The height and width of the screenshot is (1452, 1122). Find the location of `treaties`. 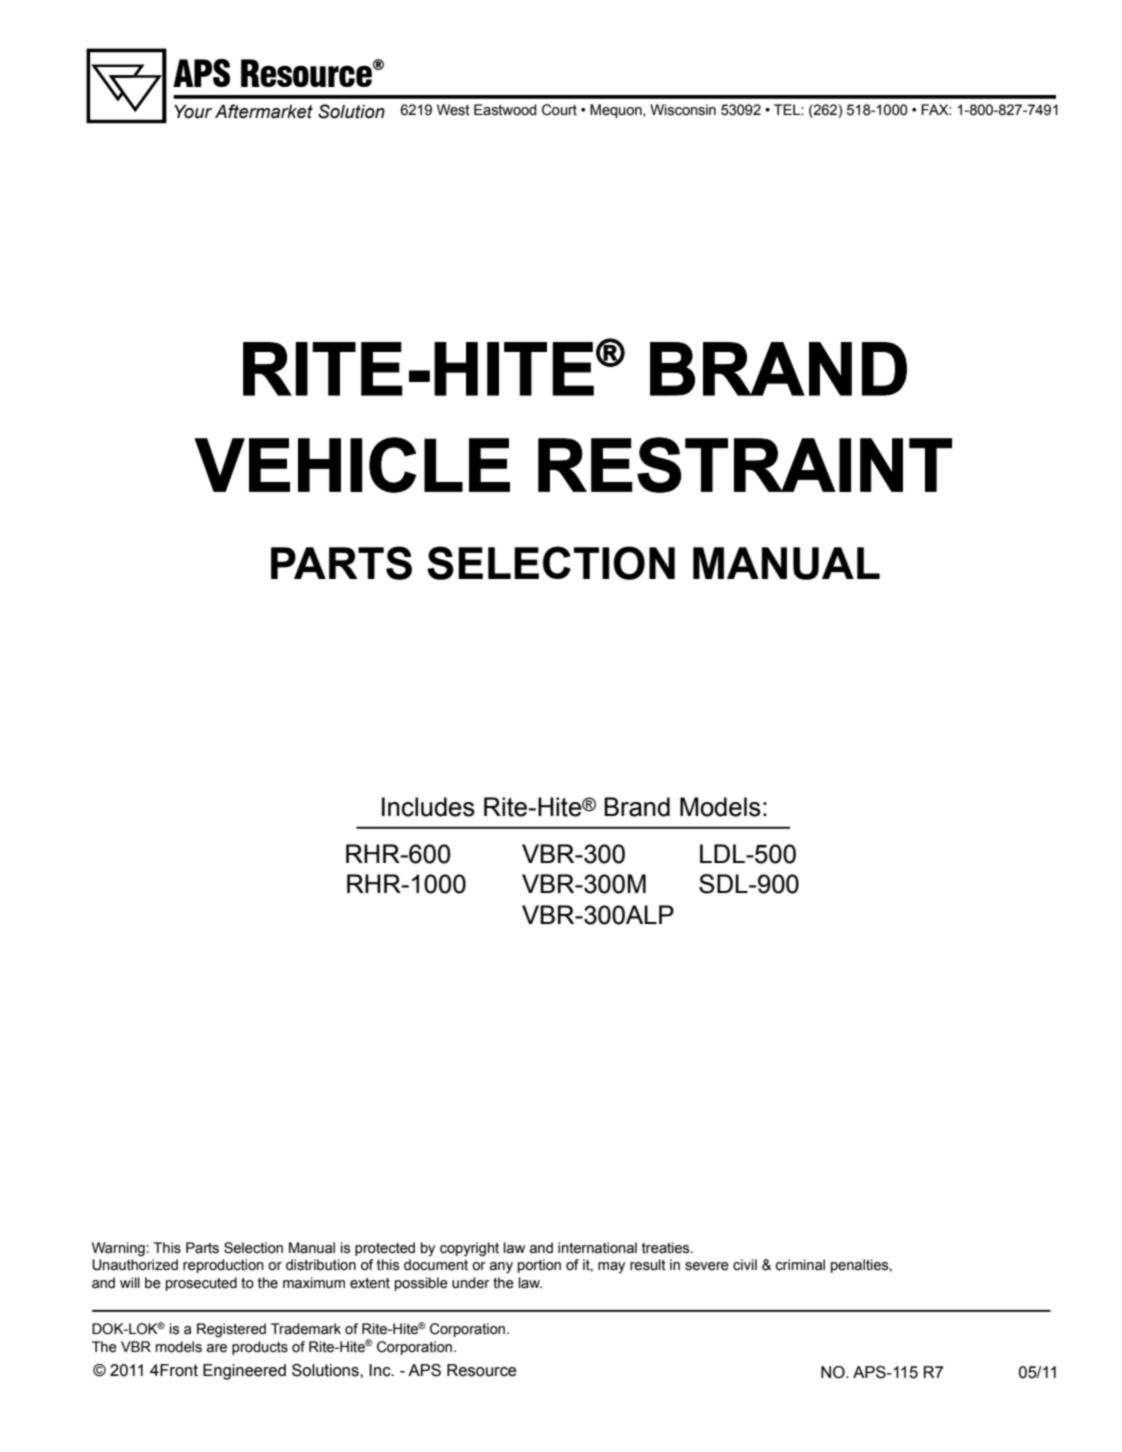

treaties is located at coordinates (667, 1248).
